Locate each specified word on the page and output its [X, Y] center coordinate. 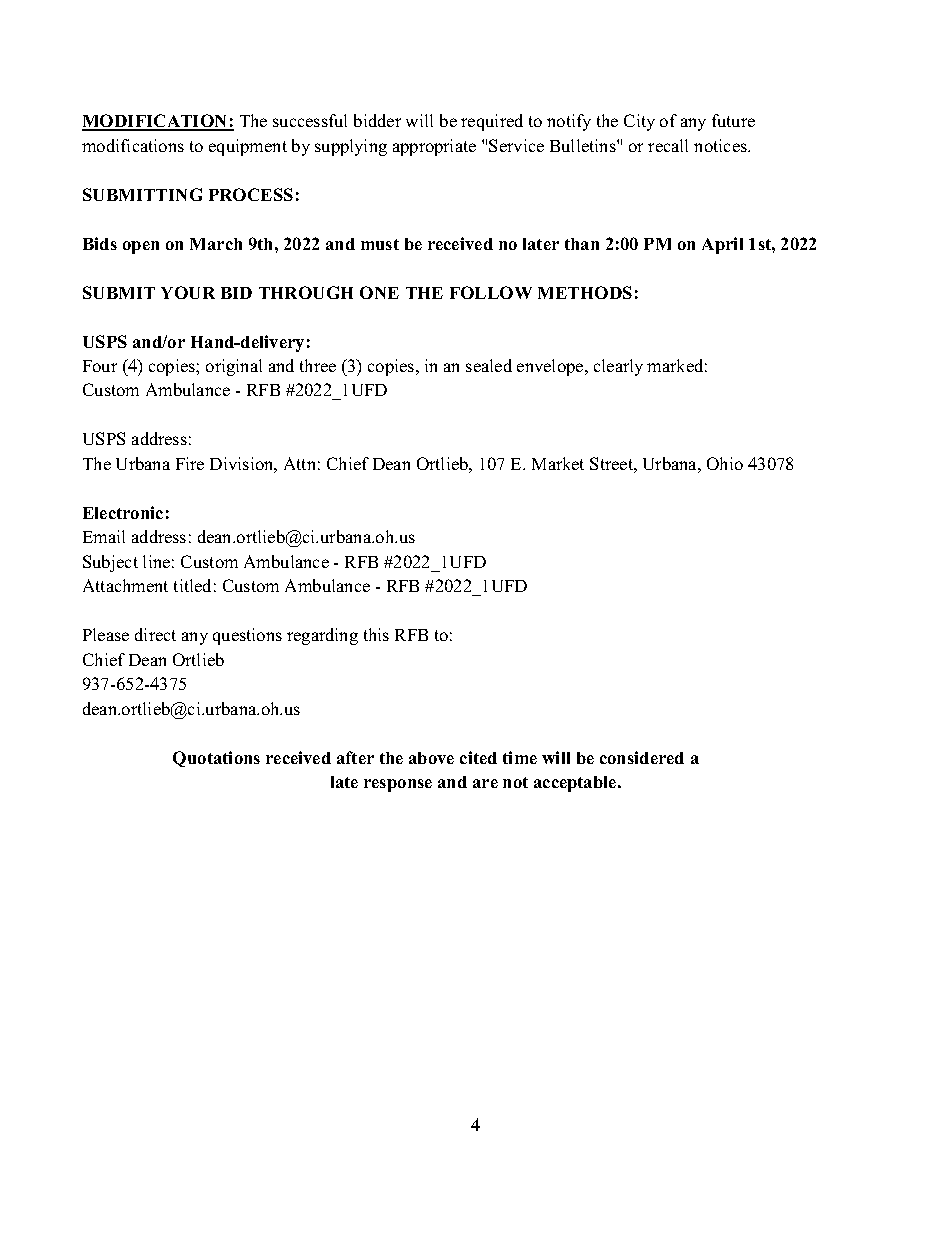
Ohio [725, 463]
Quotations [216, 759]
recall [668, 145]
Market [558, 463]
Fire [190, 463]
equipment [248, 147]
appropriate [434, 147]
